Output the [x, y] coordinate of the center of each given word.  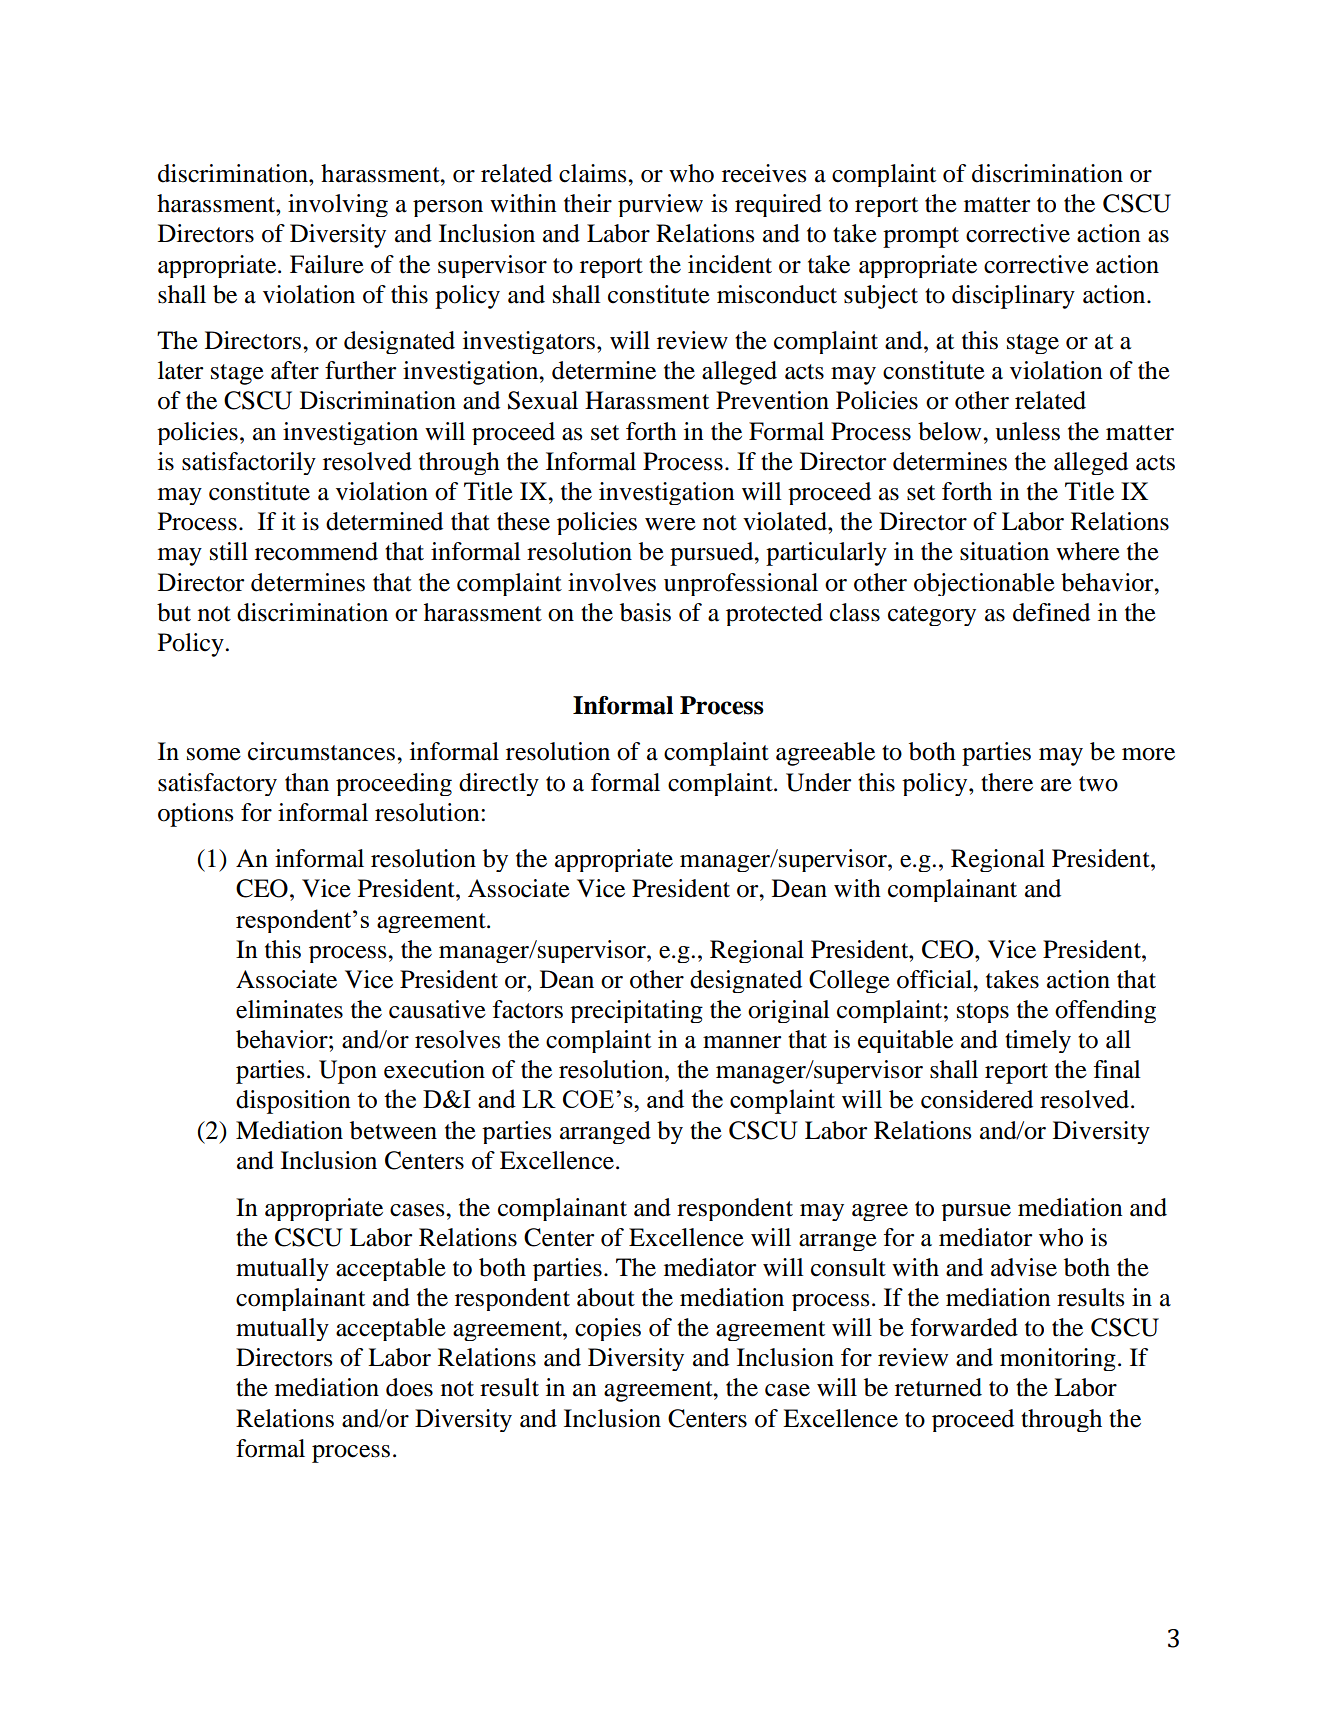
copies [608, 1329]
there [1007, 782]
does [409, 1387]
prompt [921, 237]
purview [660, 205]
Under [818, 782]
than [307, 782]
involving [338, 205]
